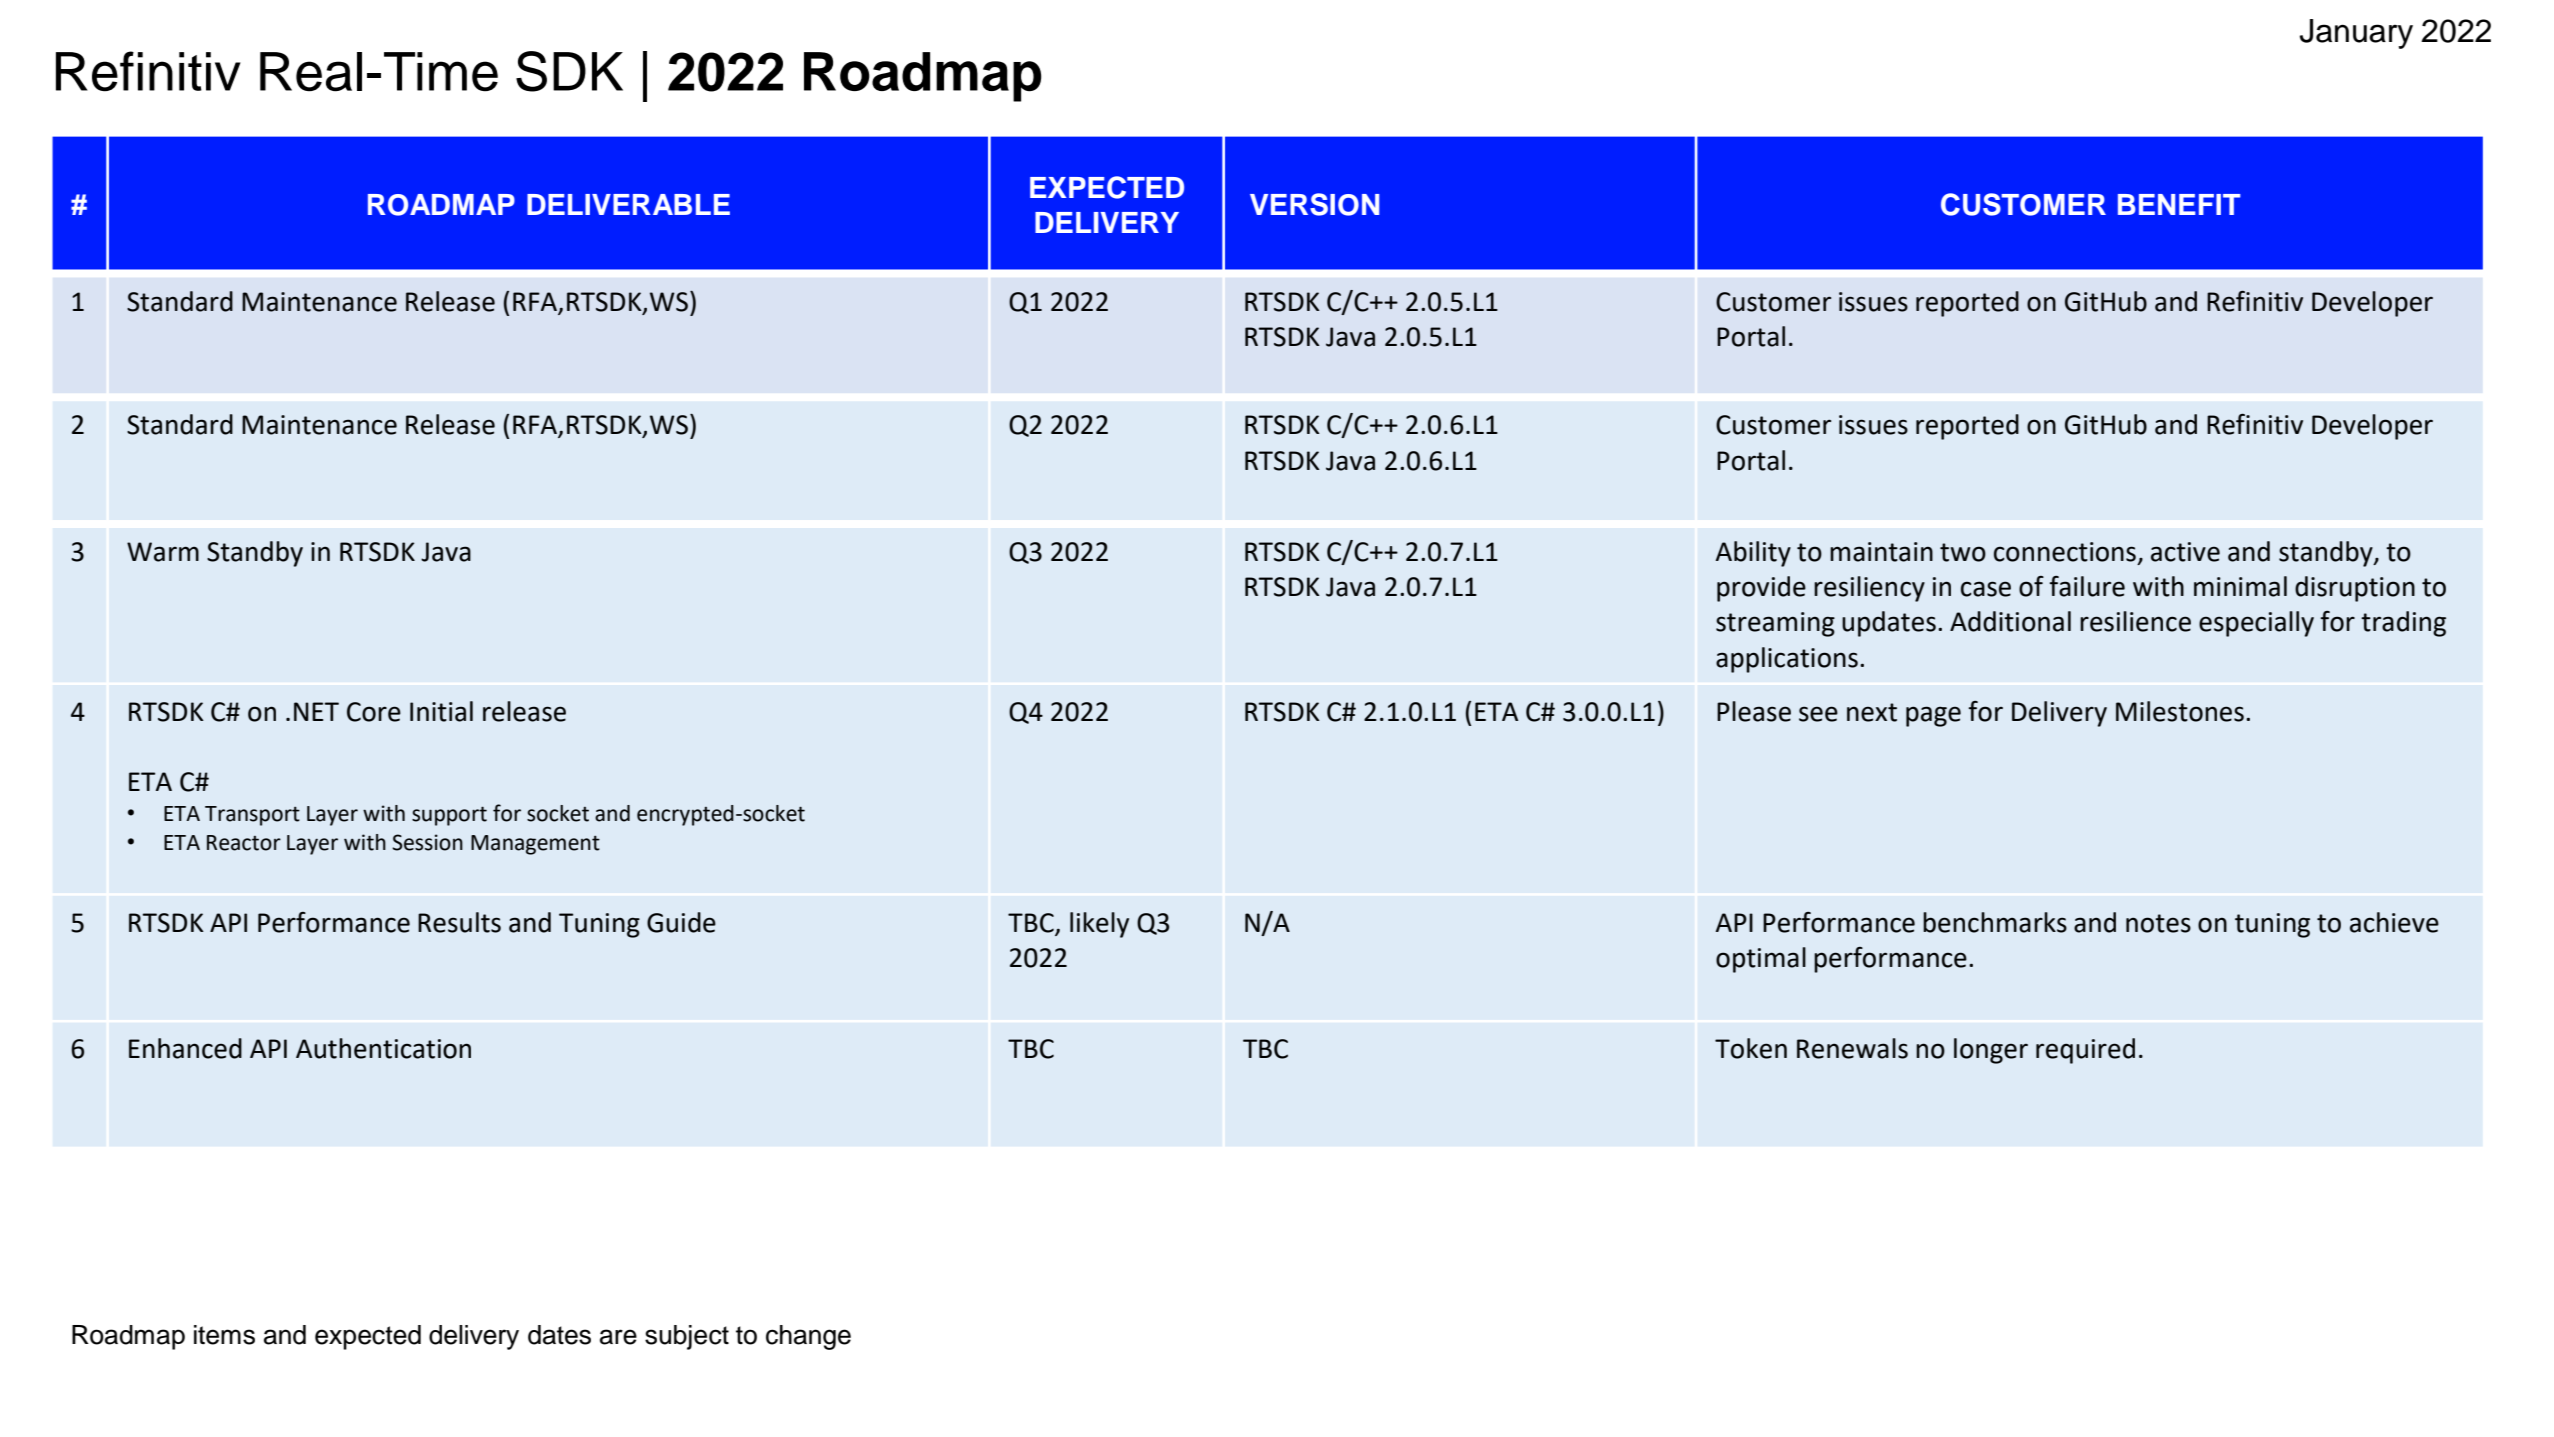 This document has width=2554, height=1437. Describe the element at coordinates (808, 1337) in the document. I see `change` at that location.
